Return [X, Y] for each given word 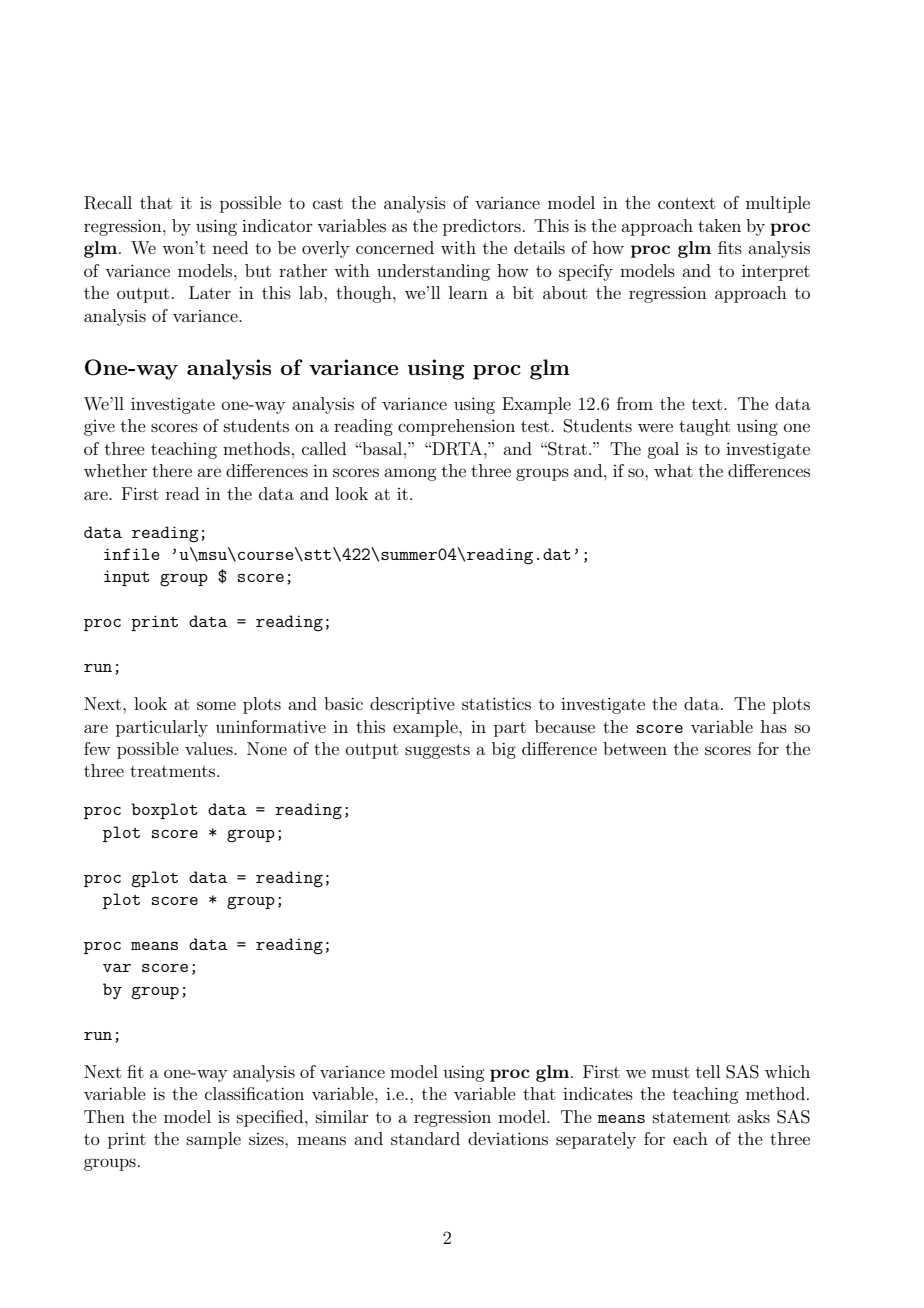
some [216, 705]
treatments [174, 771]
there [172, 470]
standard [425, 1138]
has [774, 726]
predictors [482, 227]
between [635, 748]
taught [704, 427]
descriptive [412, 705]
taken [719, 225]
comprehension [456, 427]
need [230, 247]
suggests [437, 751]
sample [214, 1140]
